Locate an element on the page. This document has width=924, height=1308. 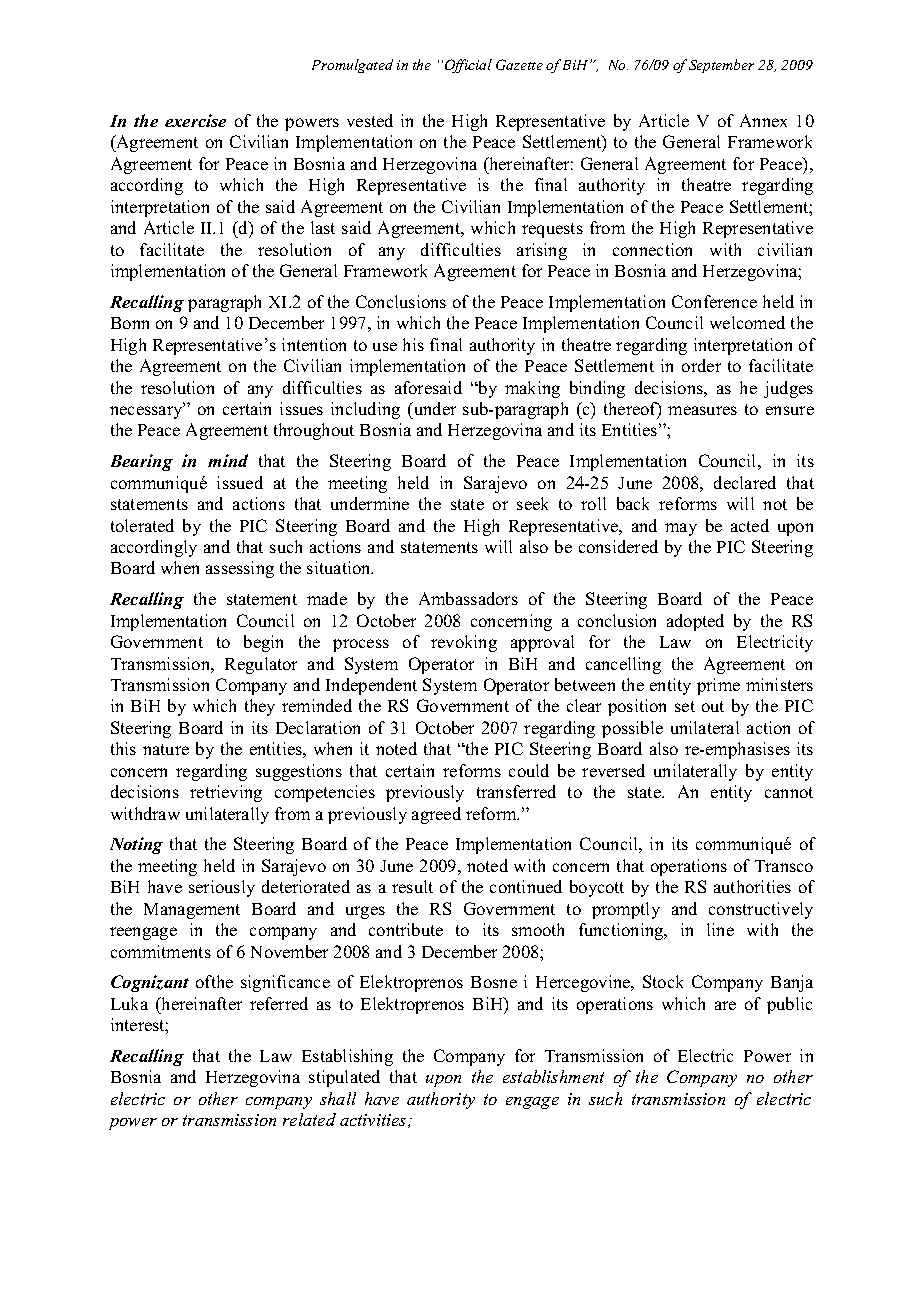
adopted is located at coordinates (695, 622).
